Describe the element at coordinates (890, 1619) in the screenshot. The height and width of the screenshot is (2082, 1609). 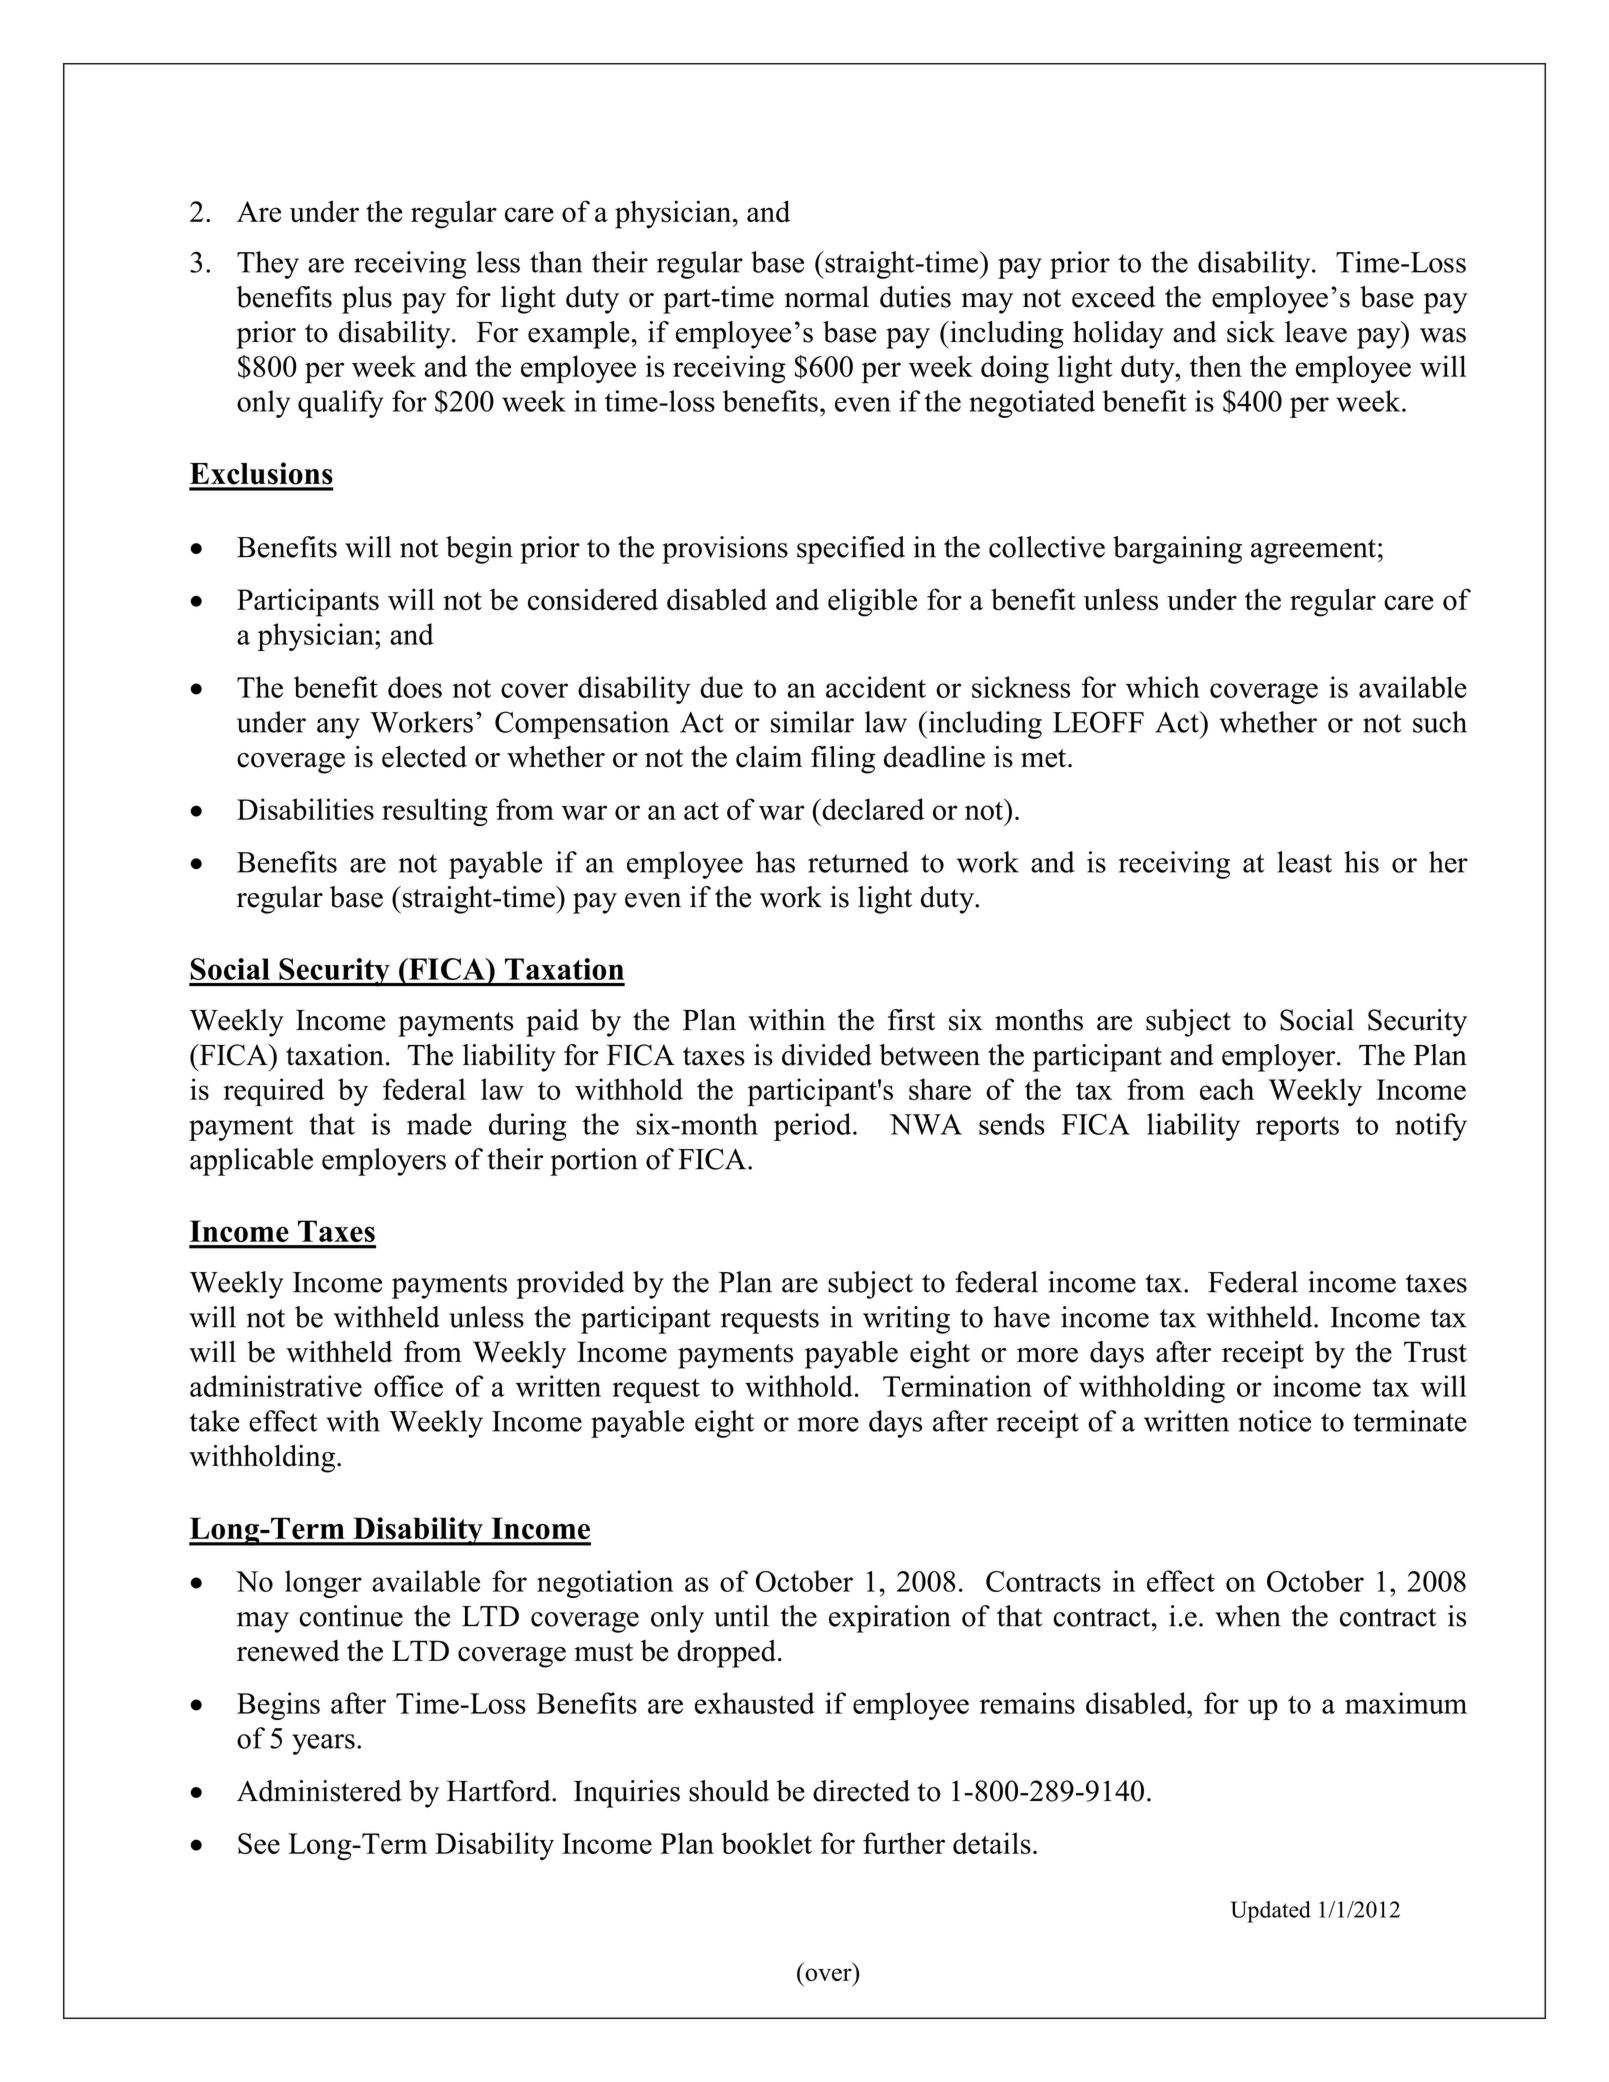
I see `expiration` at that location.
